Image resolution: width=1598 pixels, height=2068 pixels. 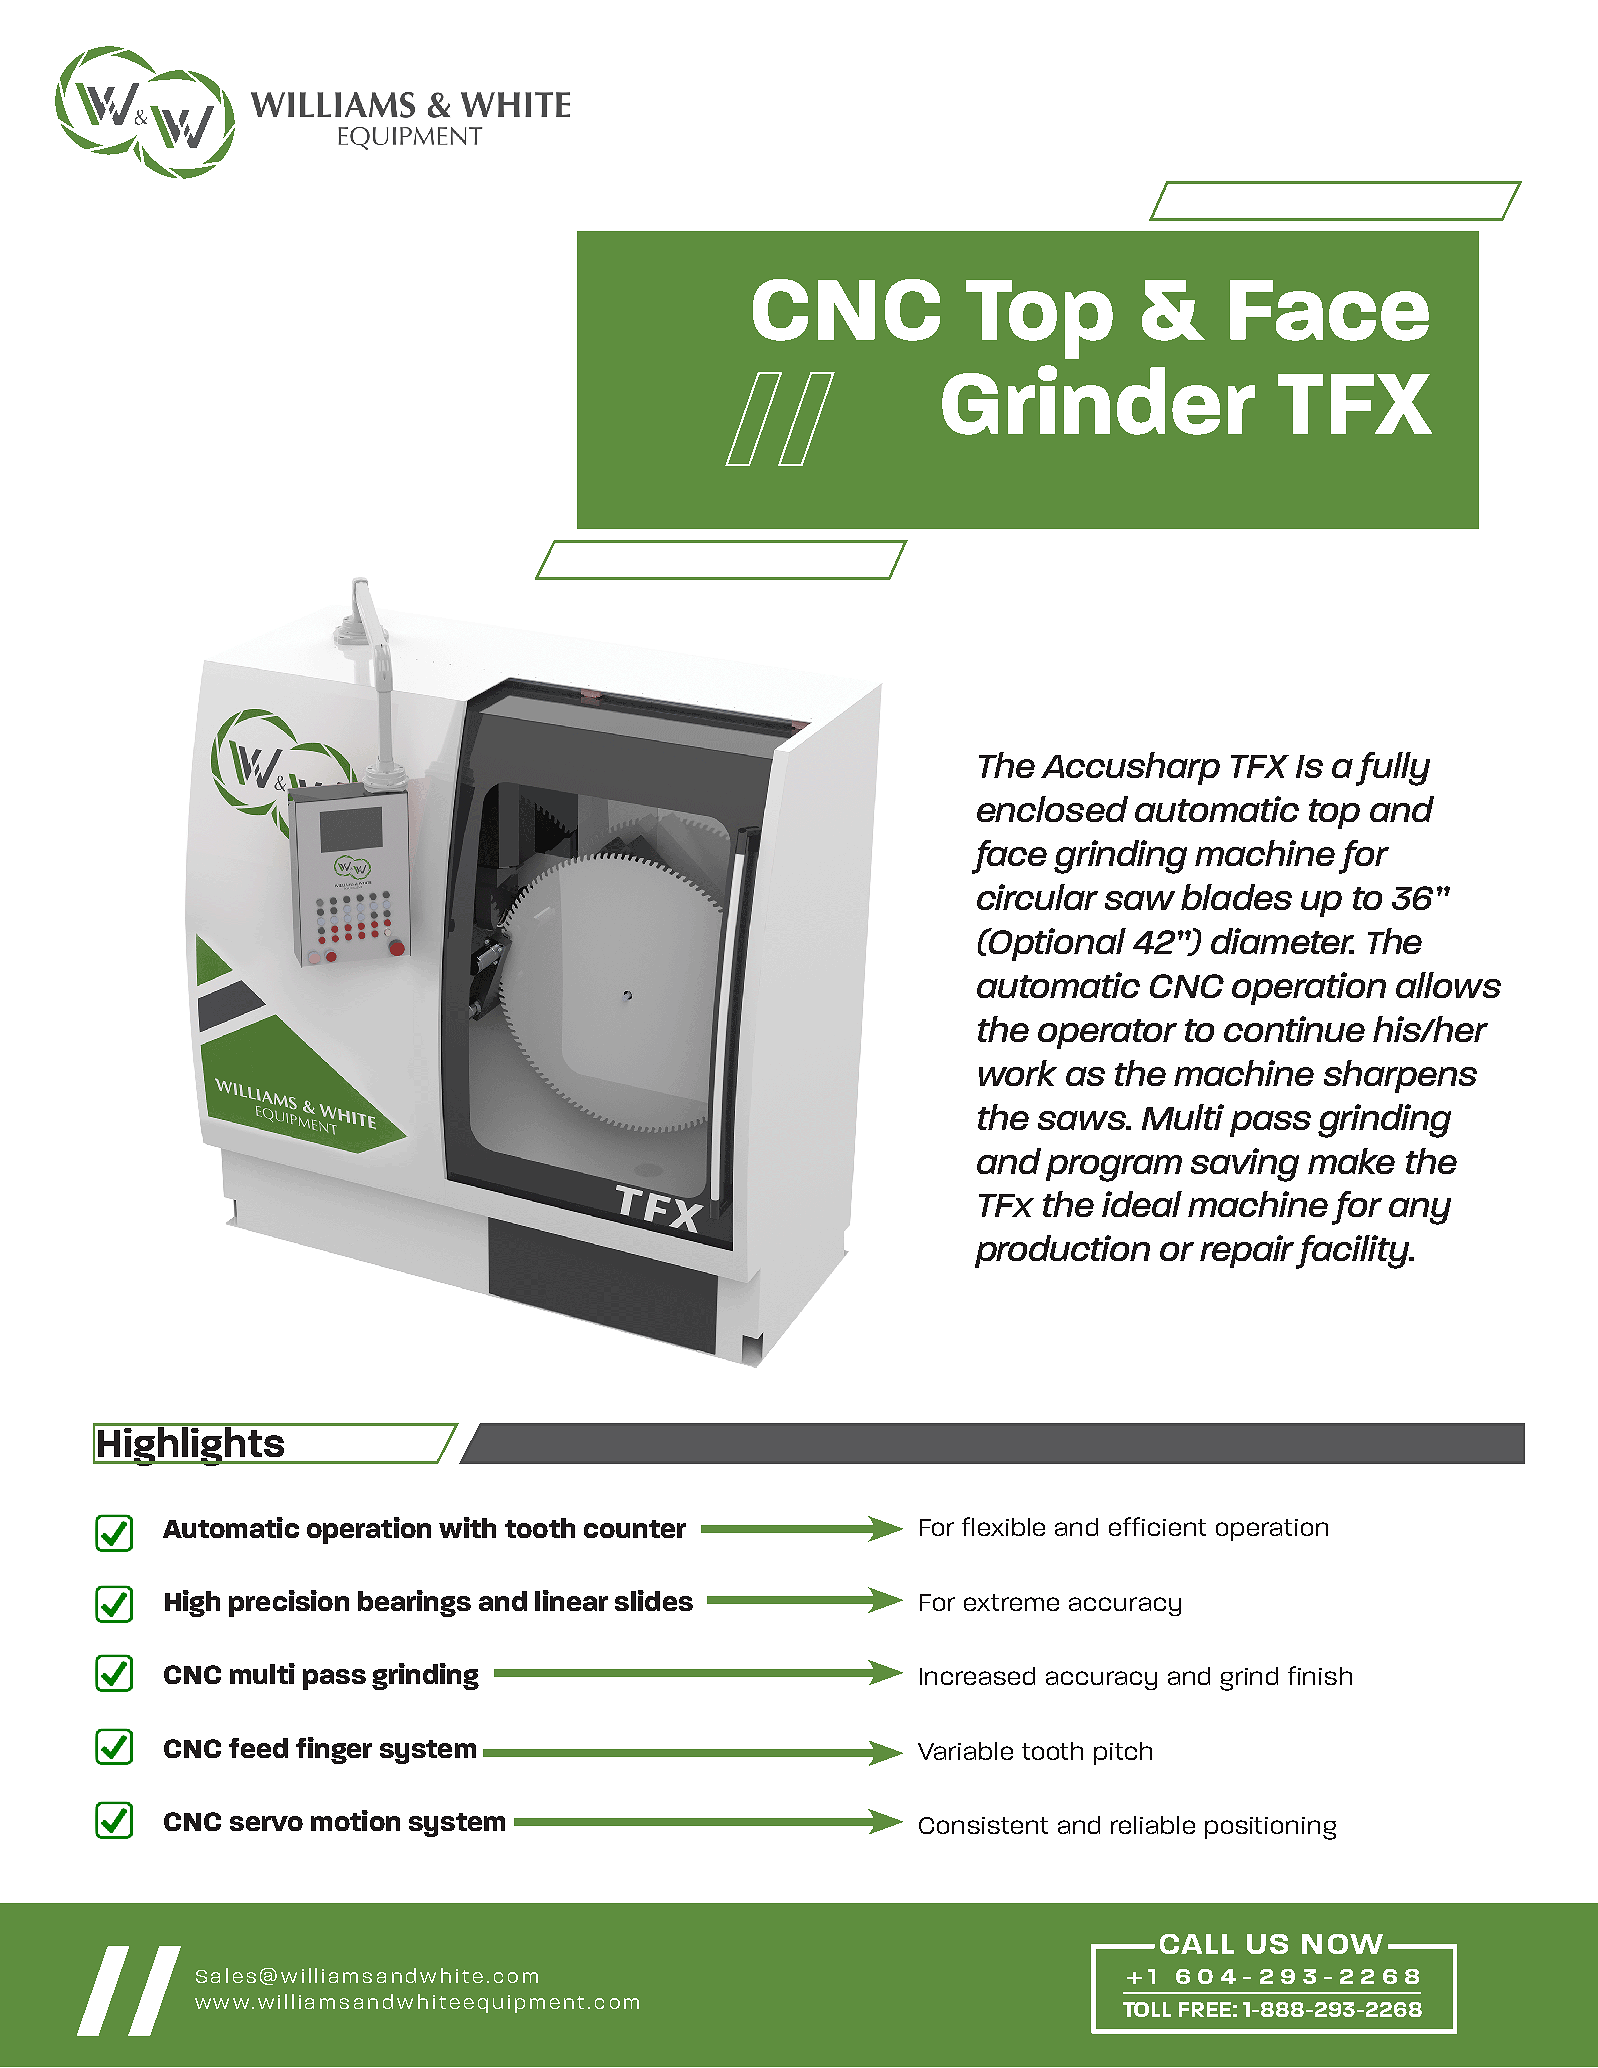 I want to click on fully, so click(x=1393, y=769).
